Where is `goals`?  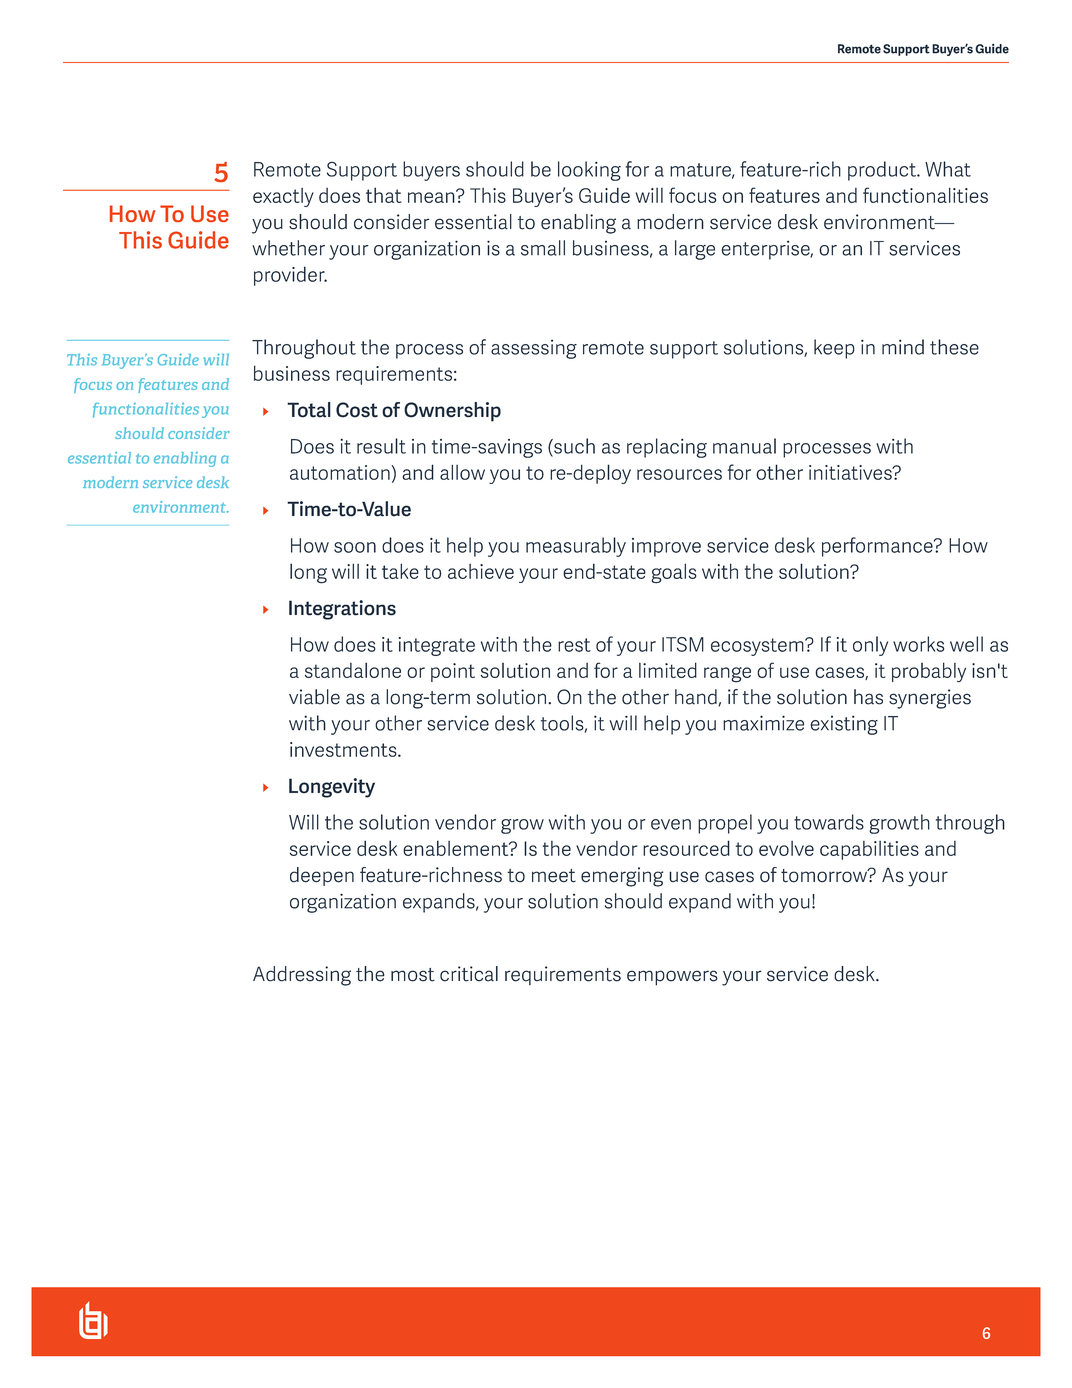 goals is located at coordinates (674, 573).
